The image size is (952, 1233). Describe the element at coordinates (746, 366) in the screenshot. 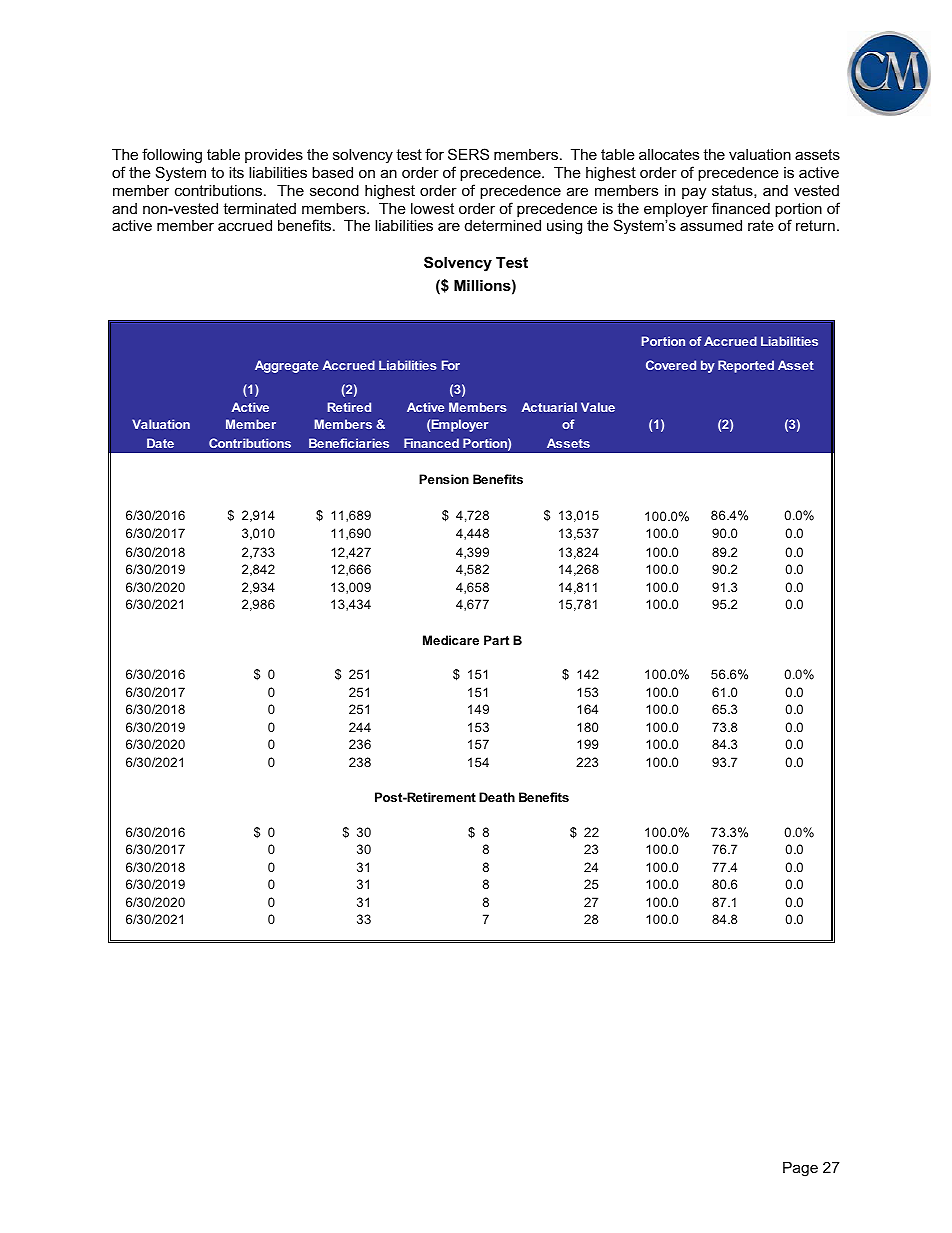

I see `Reported` at that location.
